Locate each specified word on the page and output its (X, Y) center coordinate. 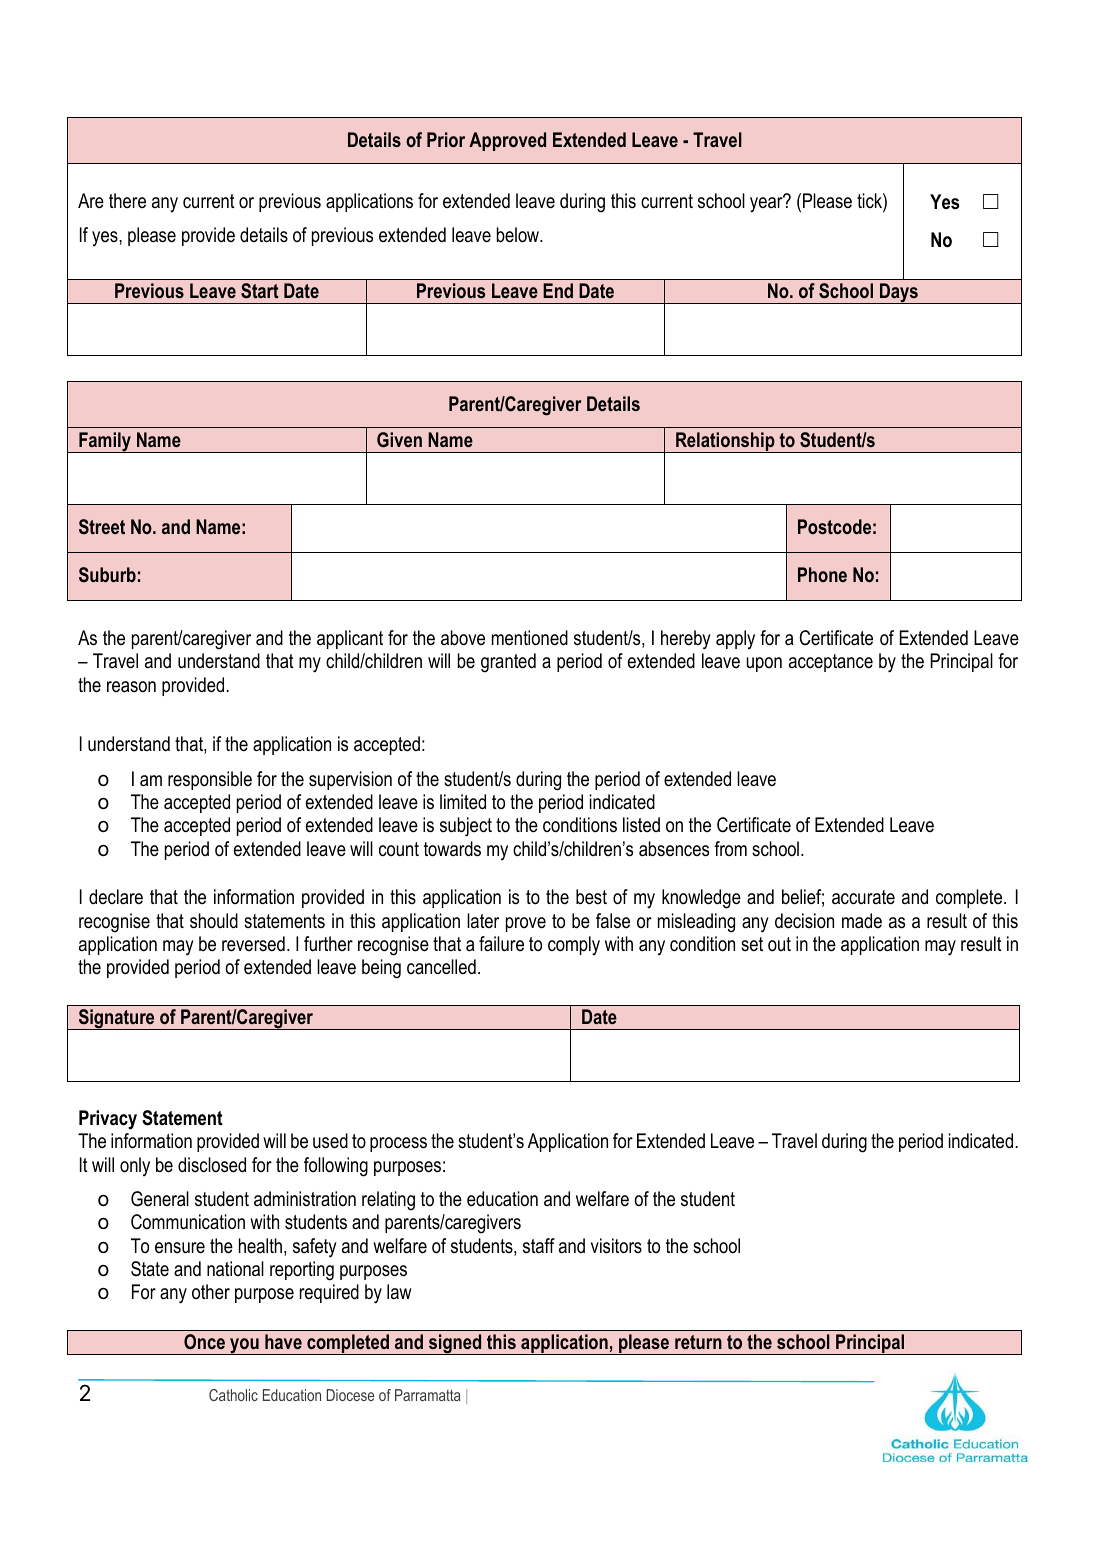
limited (463, 802)
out (779, 944)
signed (455, 1344)
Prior (446, 139)
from (730, 848)
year (767, 204)
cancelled (441, 967)
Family (105, 442)
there (127, 200)
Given (399, 439)
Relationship (725, 442)
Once (204, 1342)
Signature (116, 1019)
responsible (210, 780)
